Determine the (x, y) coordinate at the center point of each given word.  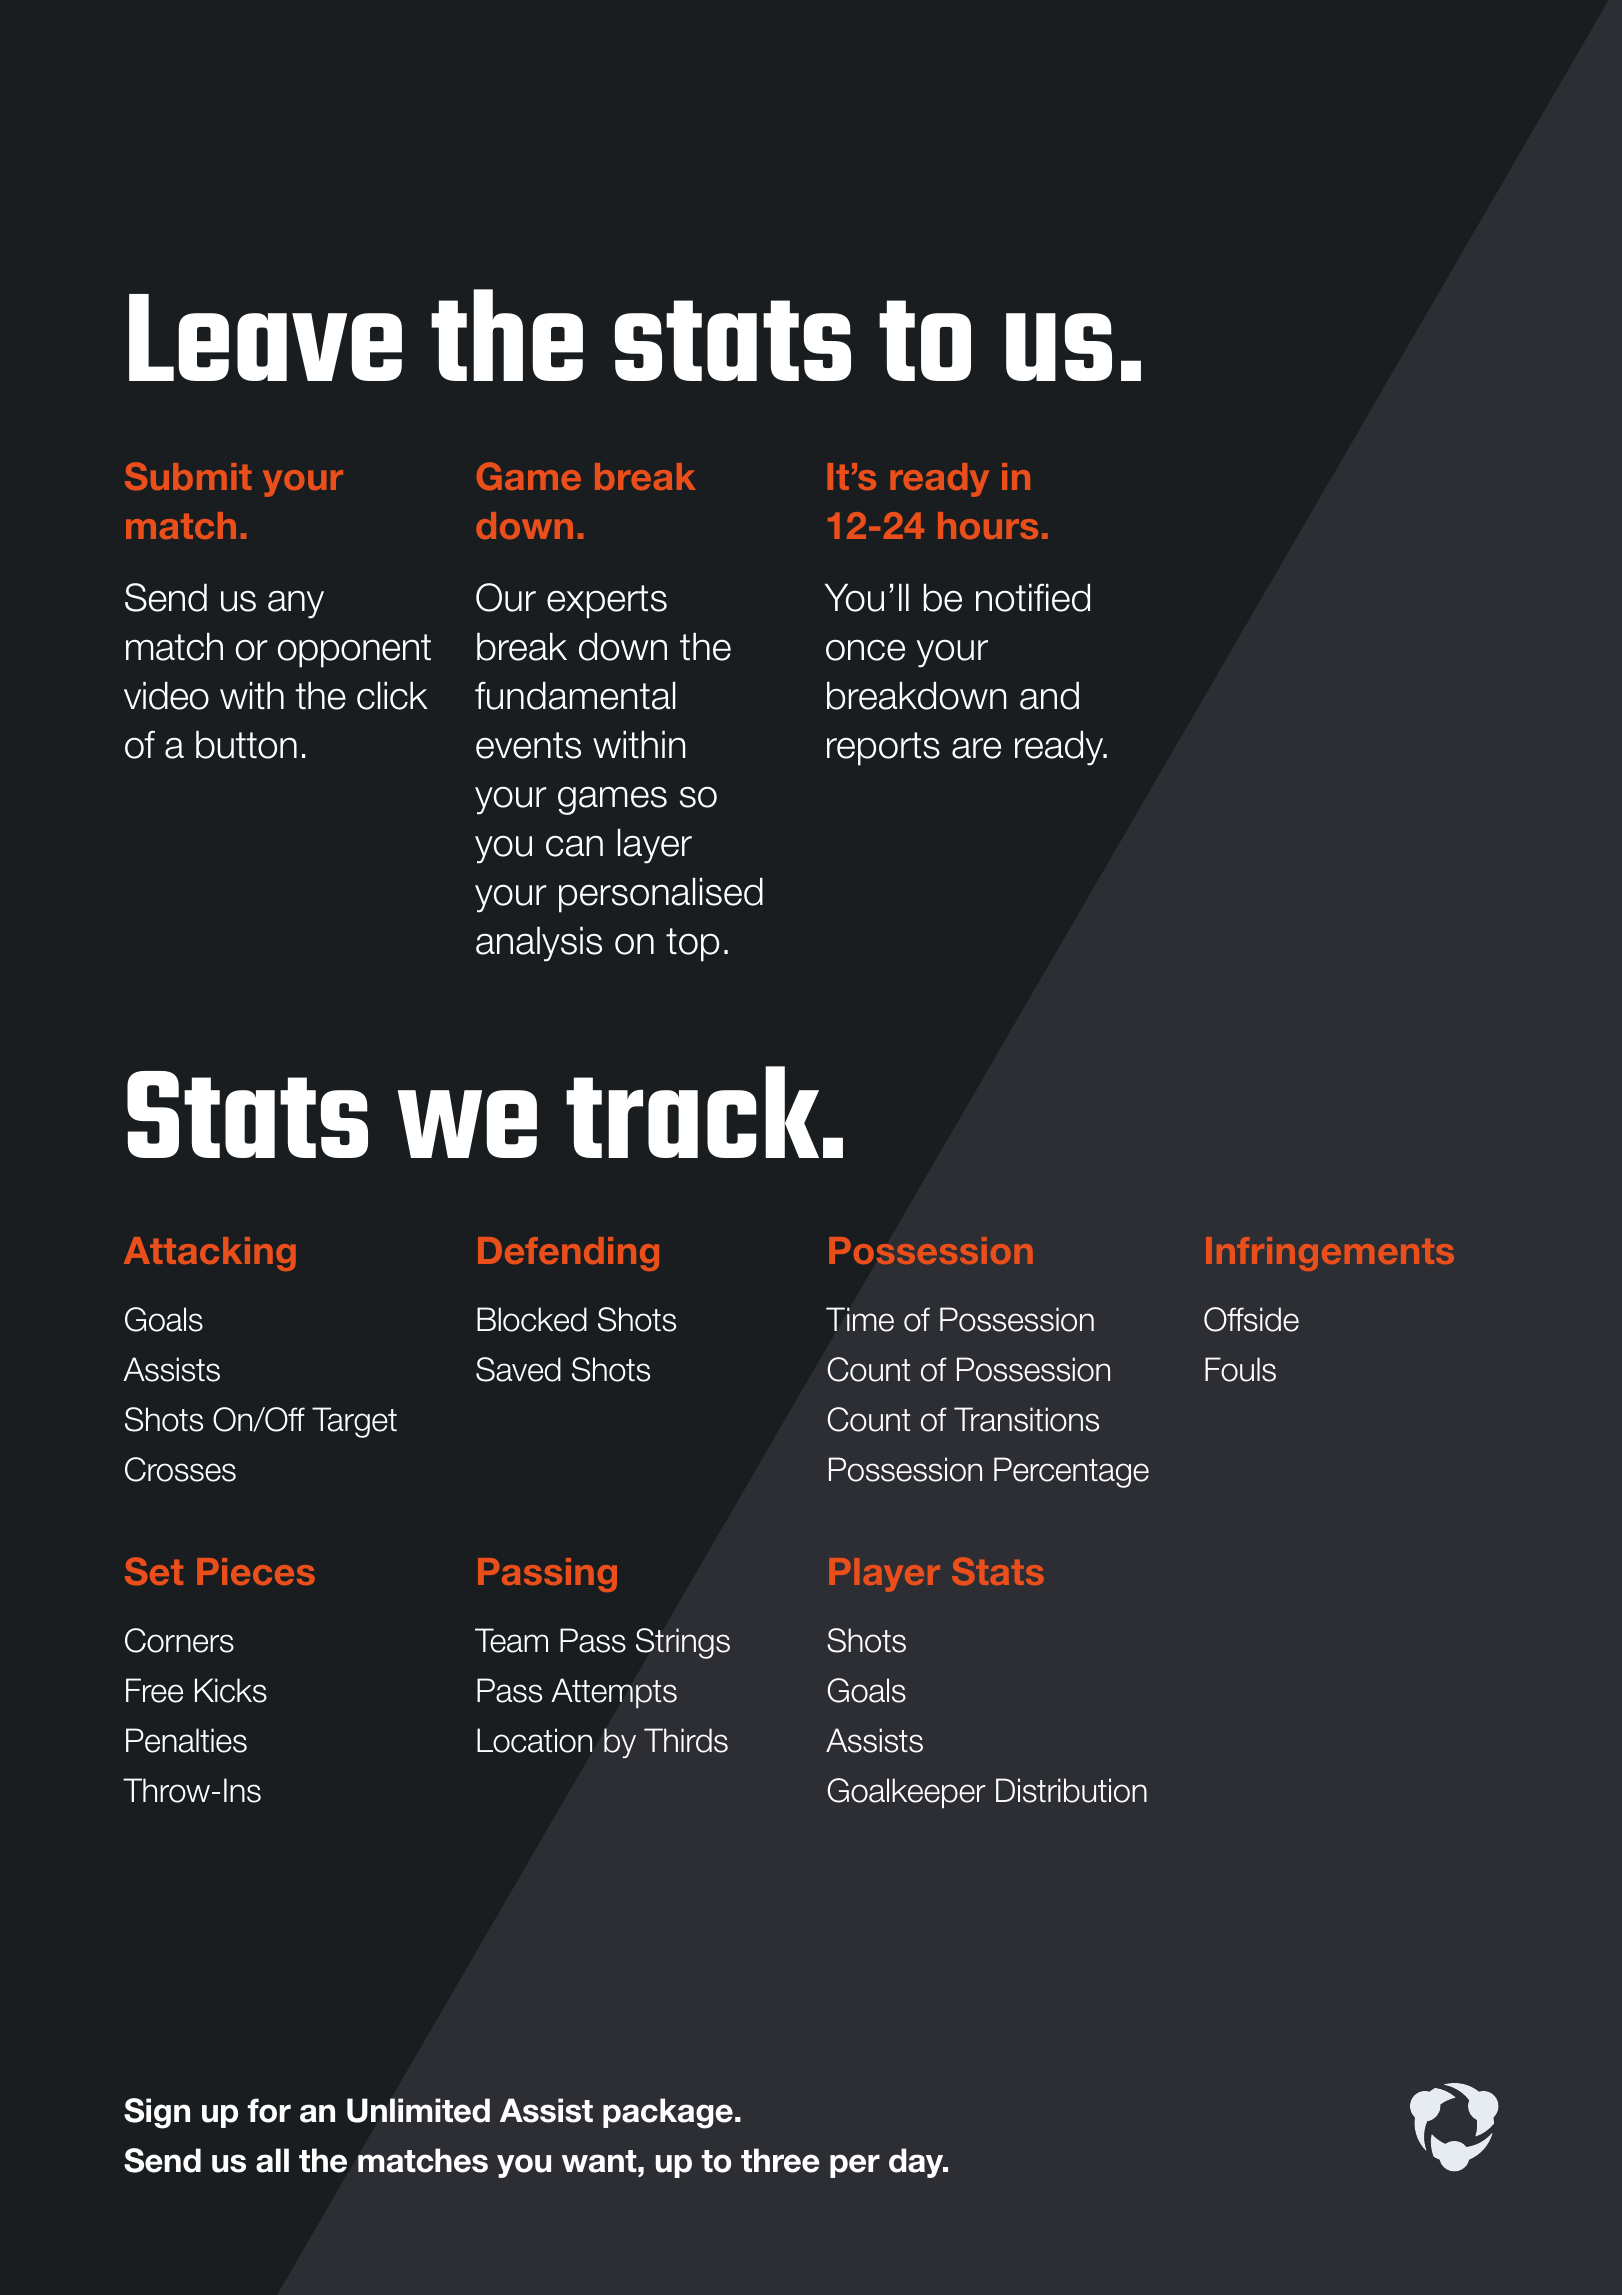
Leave (265, 337)
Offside (1251, 1319)
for (269, 2110)
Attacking (210, 1254)
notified (1033, 597)
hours (988, 525)
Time (860, 1319)
